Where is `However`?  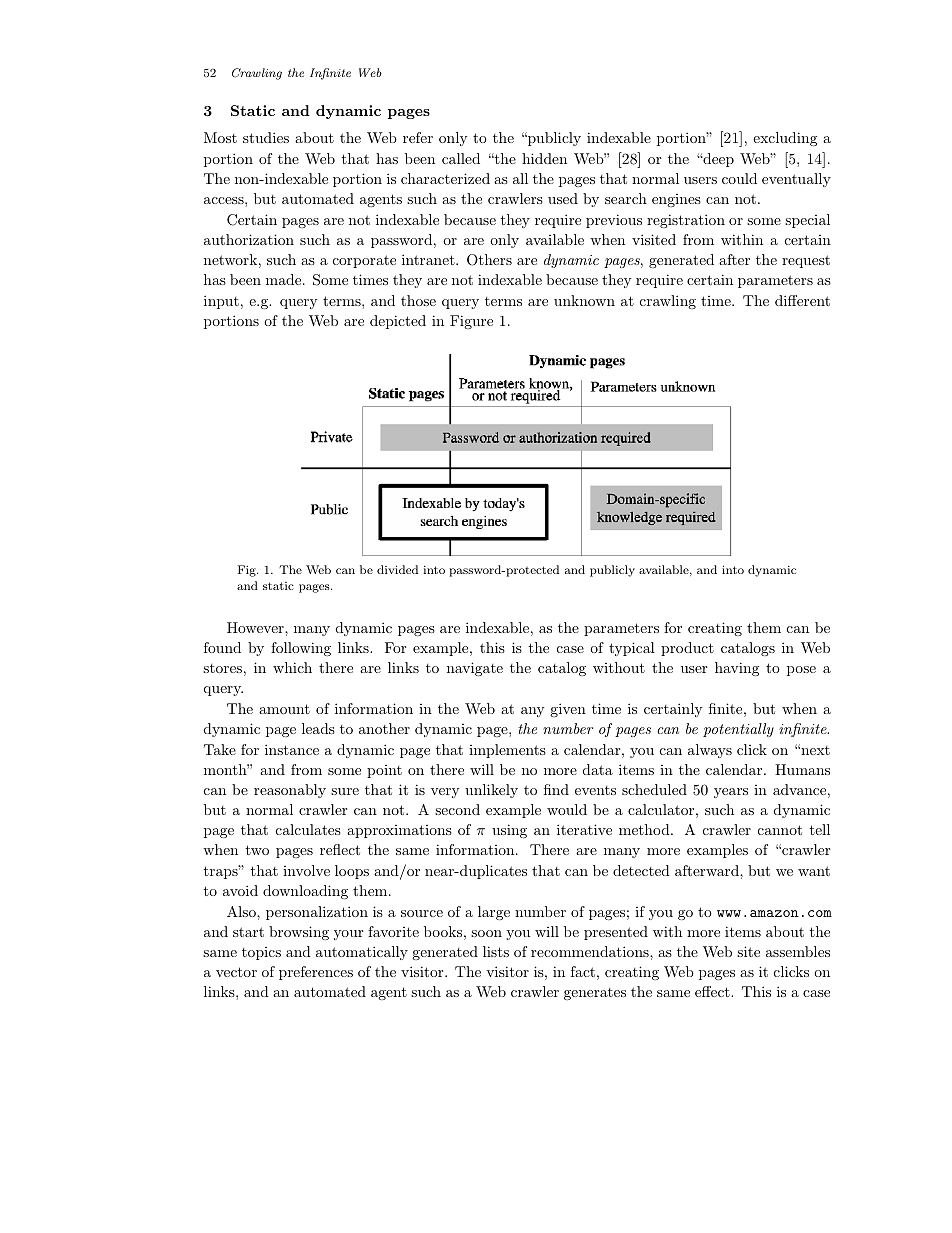
However is located at coordinates (256, 627).
